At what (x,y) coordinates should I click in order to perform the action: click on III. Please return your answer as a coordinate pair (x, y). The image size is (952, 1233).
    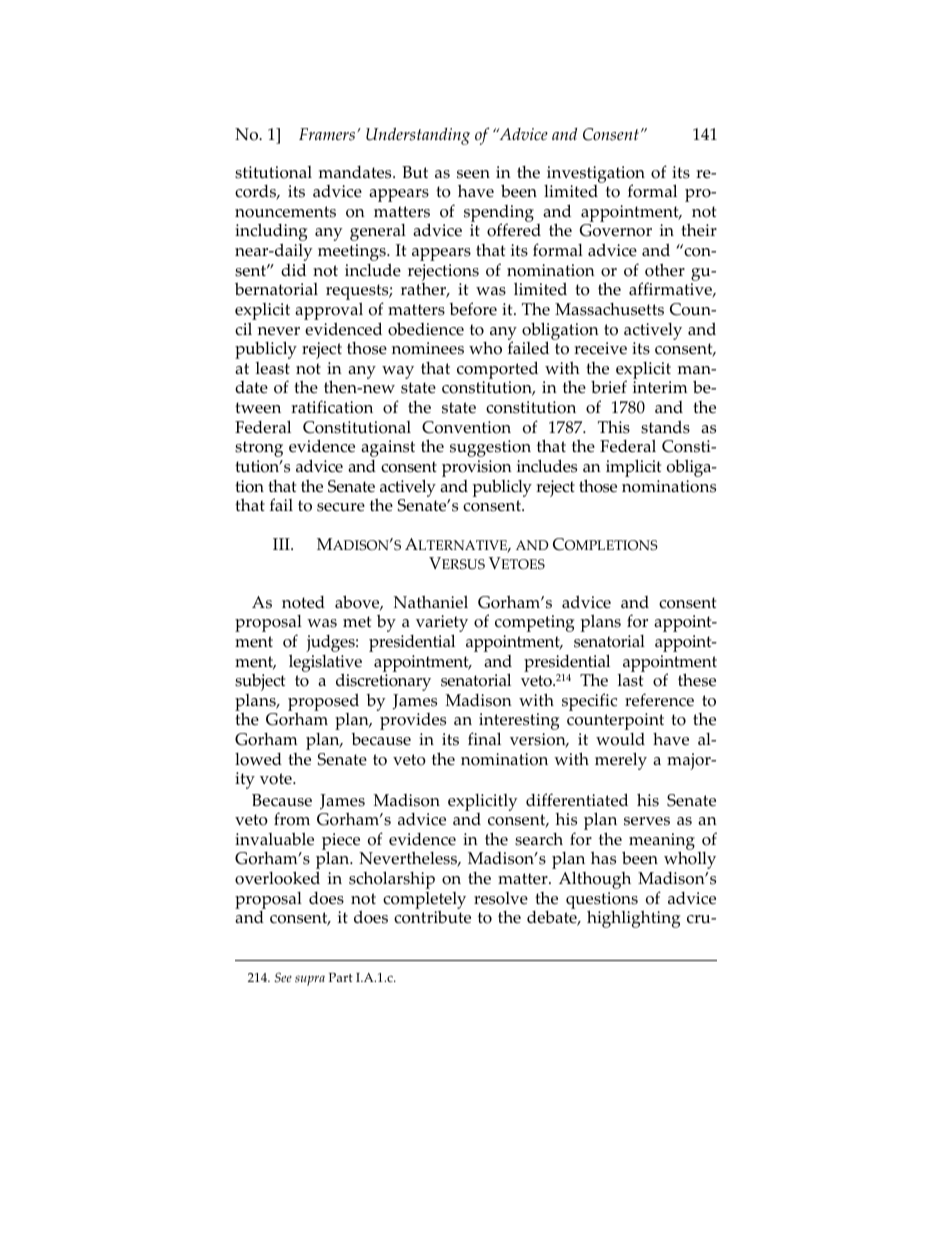
    Looking at the image, I should click on (282, 544).
